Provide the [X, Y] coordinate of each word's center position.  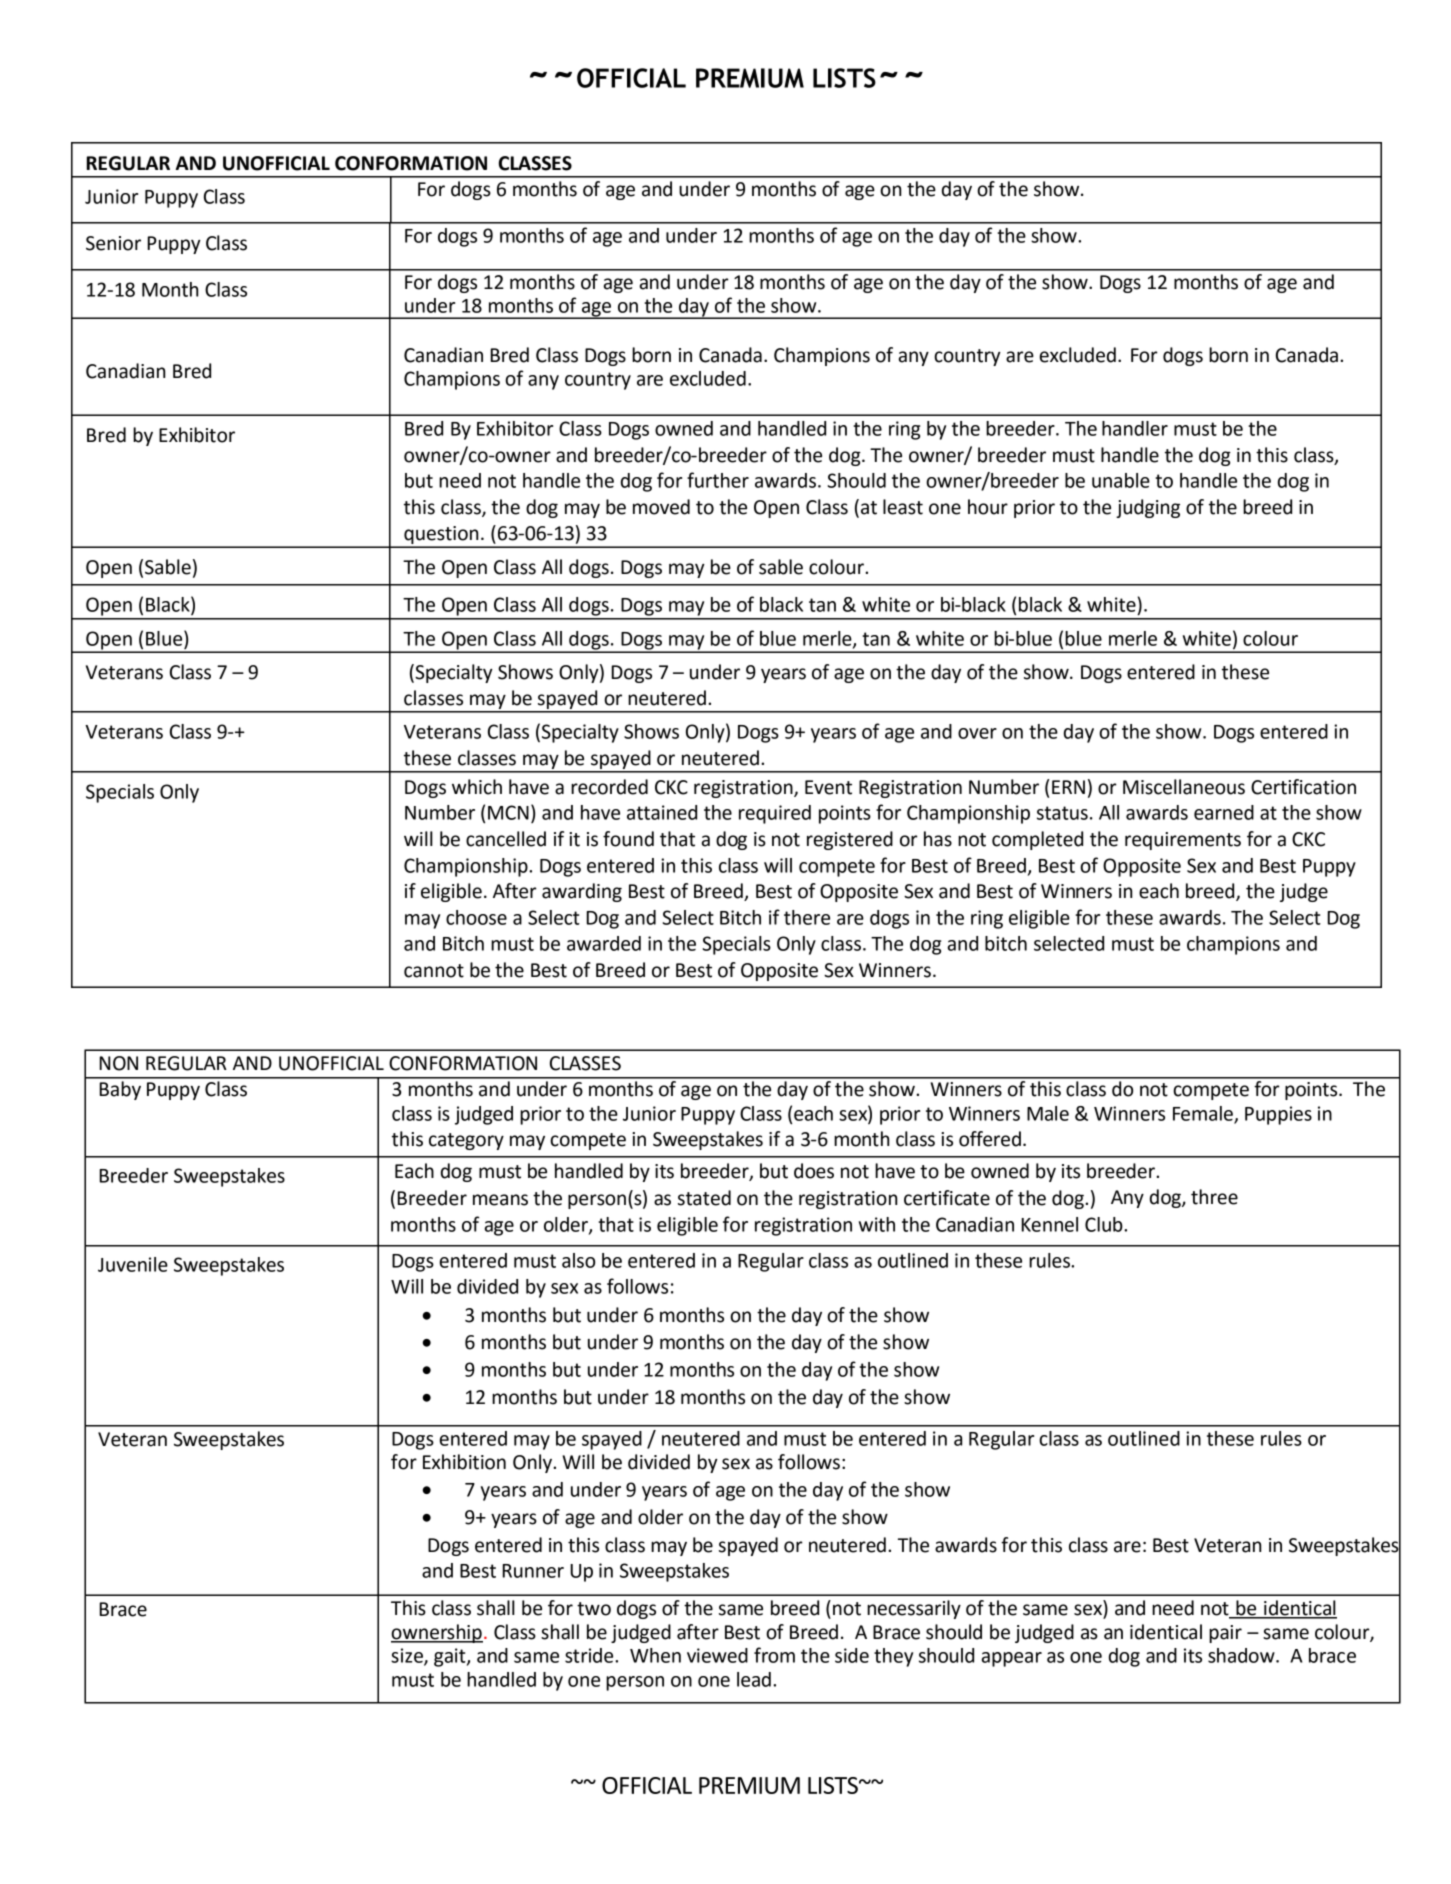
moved [661, 507]
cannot [434, 971]
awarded [604, 943]
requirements [1183, 841]
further [718, 480]
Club [1105, 1224]
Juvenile [133, 1264]
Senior [113, 243]
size [408, 1656]
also [578, 1260]
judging [1148, 508]
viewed [717, 1655]
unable [1121, 480]
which [477, 787]
